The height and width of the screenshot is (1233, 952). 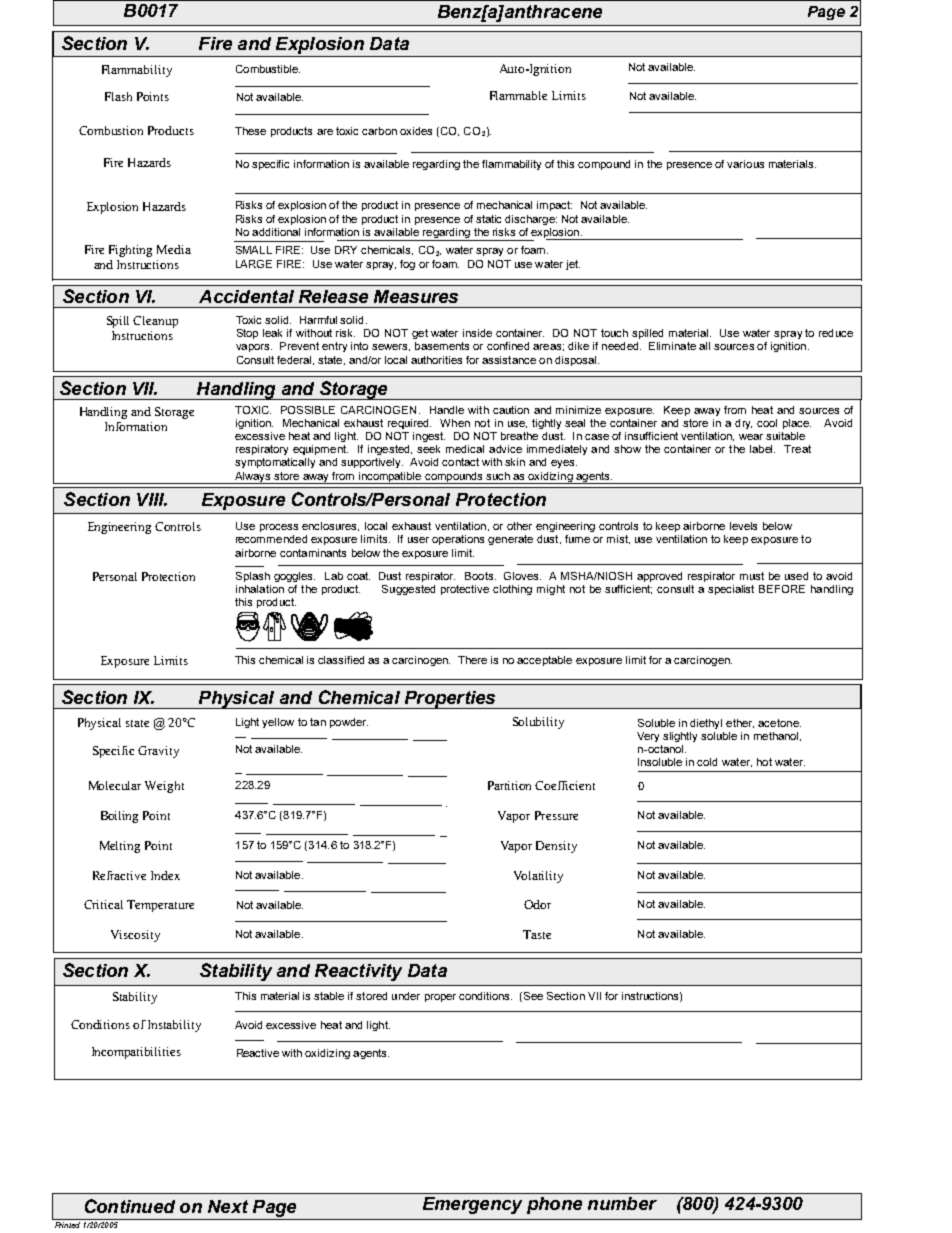 What do you see at coordinates (731, 590) in the screenshot?
I see `specialist` at bounding box center [731, 590].
